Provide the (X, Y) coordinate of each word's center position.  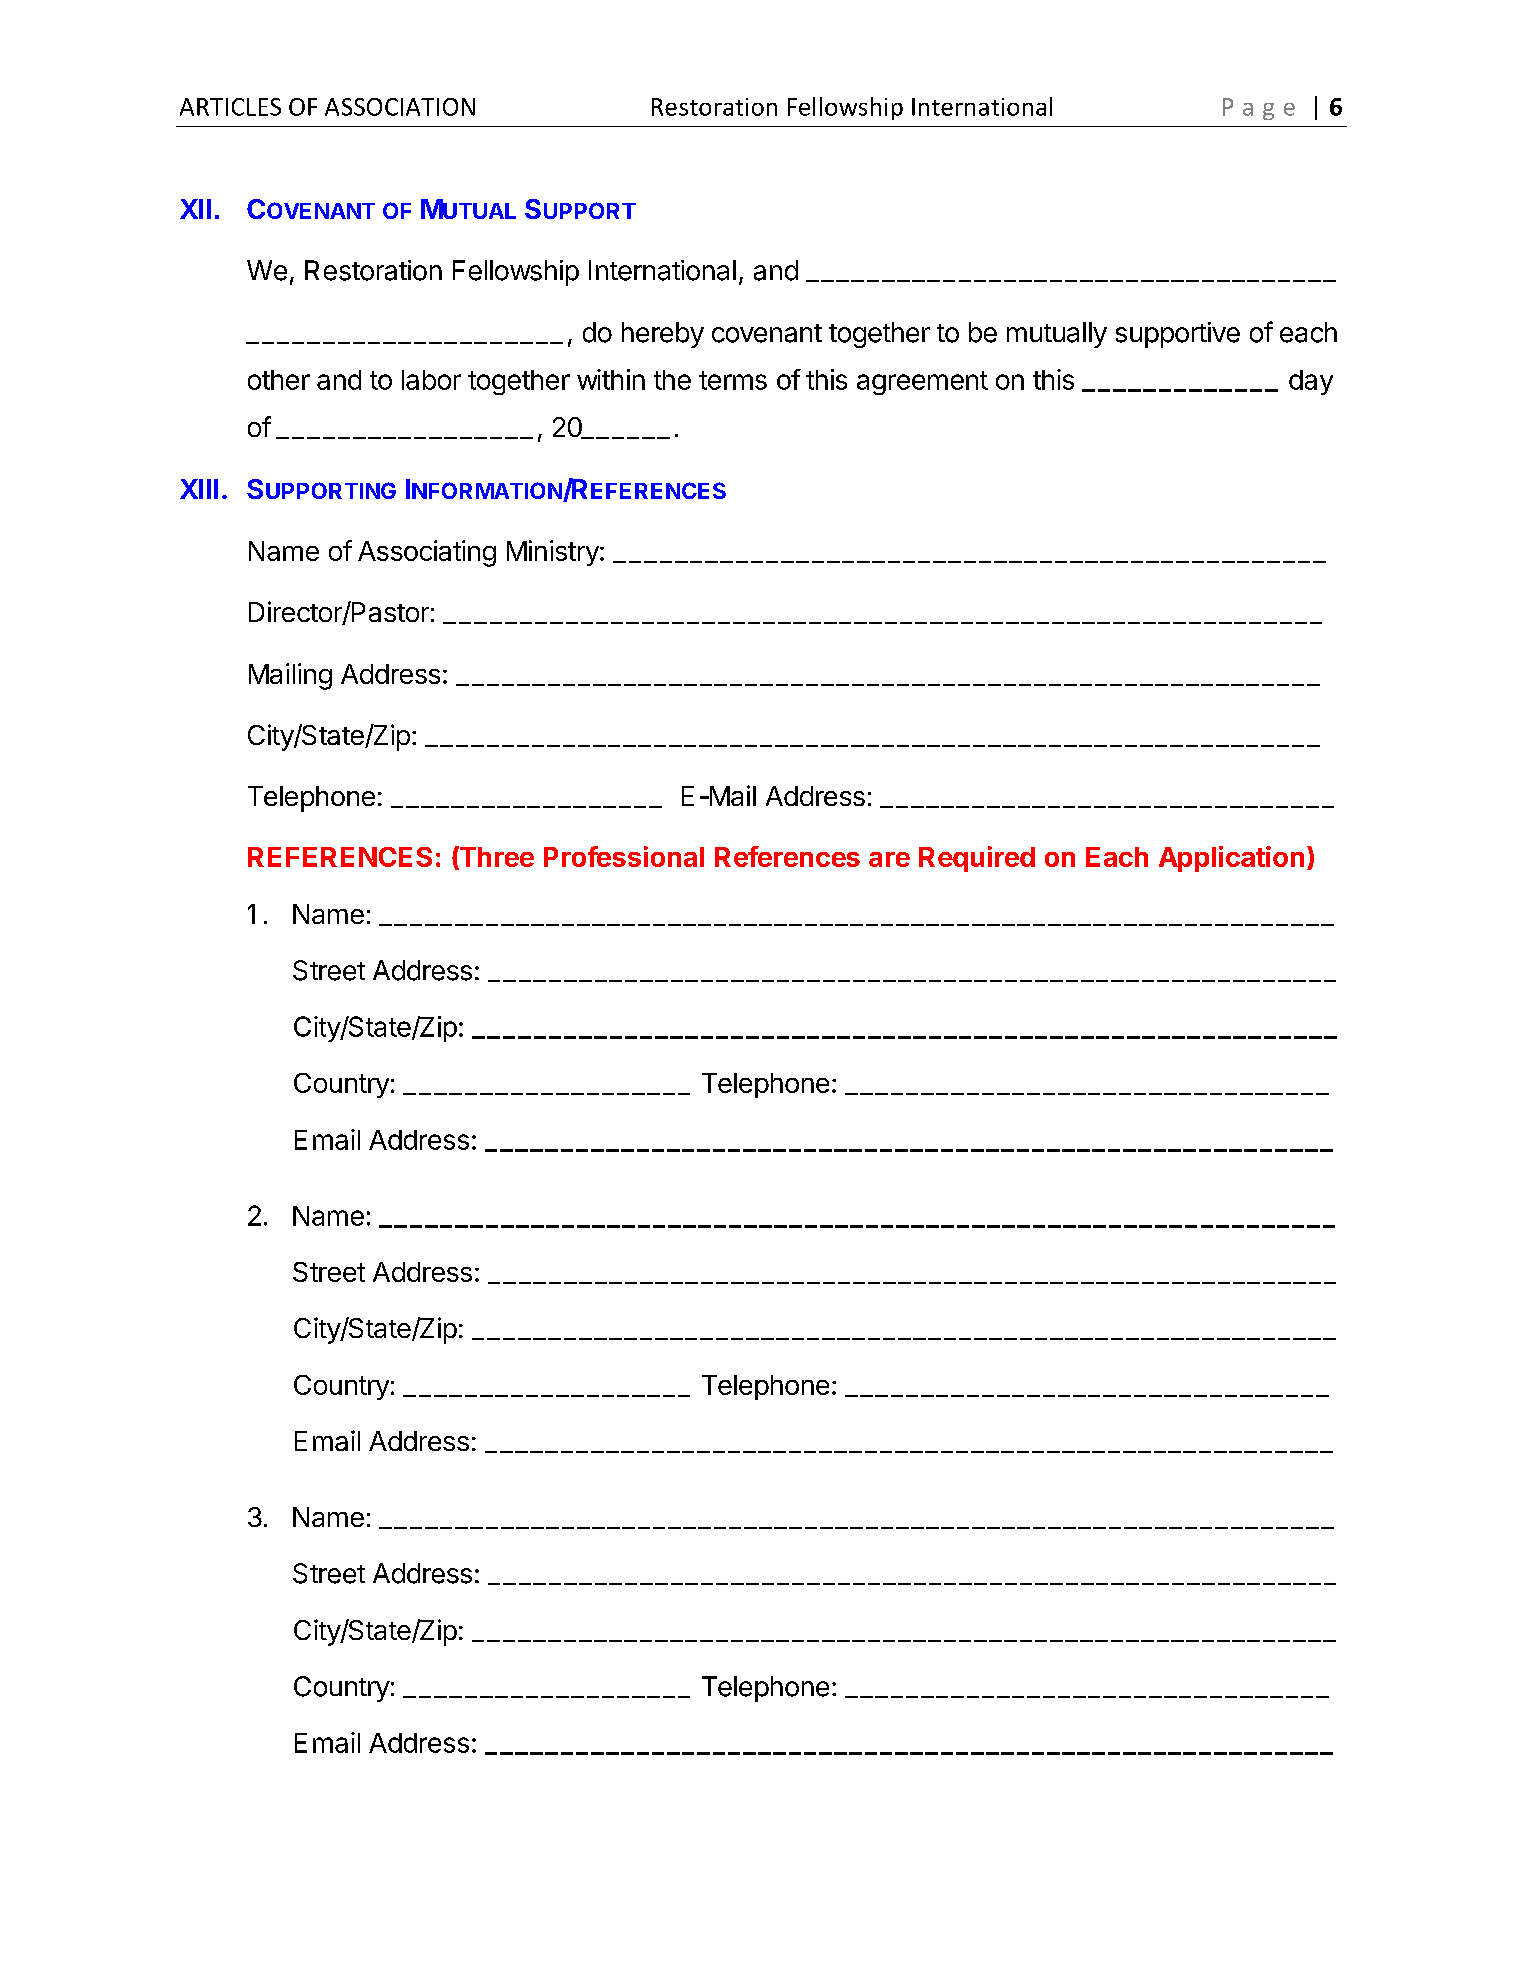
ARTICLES (230, 107)
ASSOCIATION (400, 107)
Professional (624, 856)
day (1311, 382)
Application (1231, 859)
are (889, 859)
